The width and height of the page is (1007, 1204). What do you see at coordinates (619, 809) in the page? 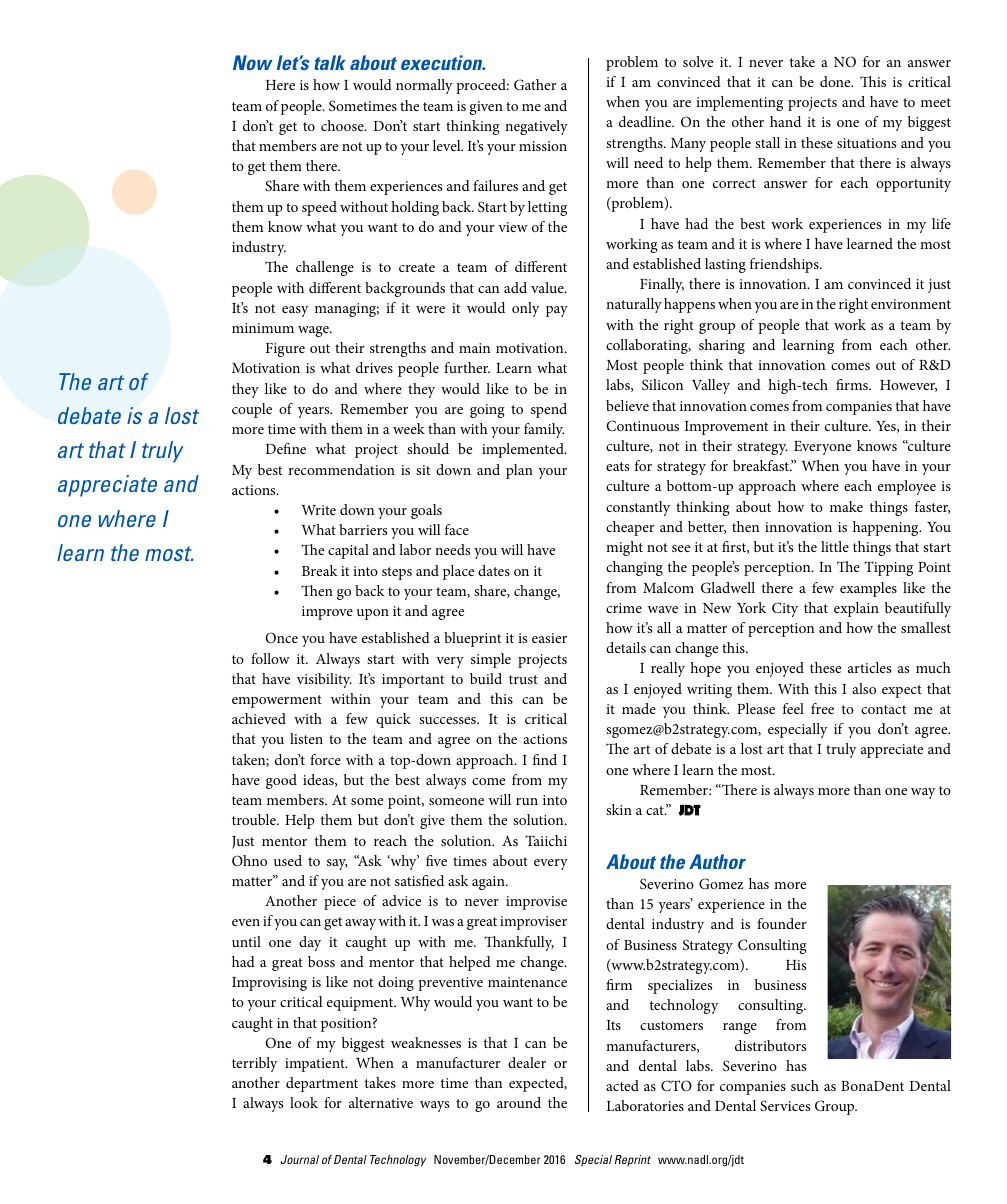
I see `skin` at bounding box center [619, 809].
